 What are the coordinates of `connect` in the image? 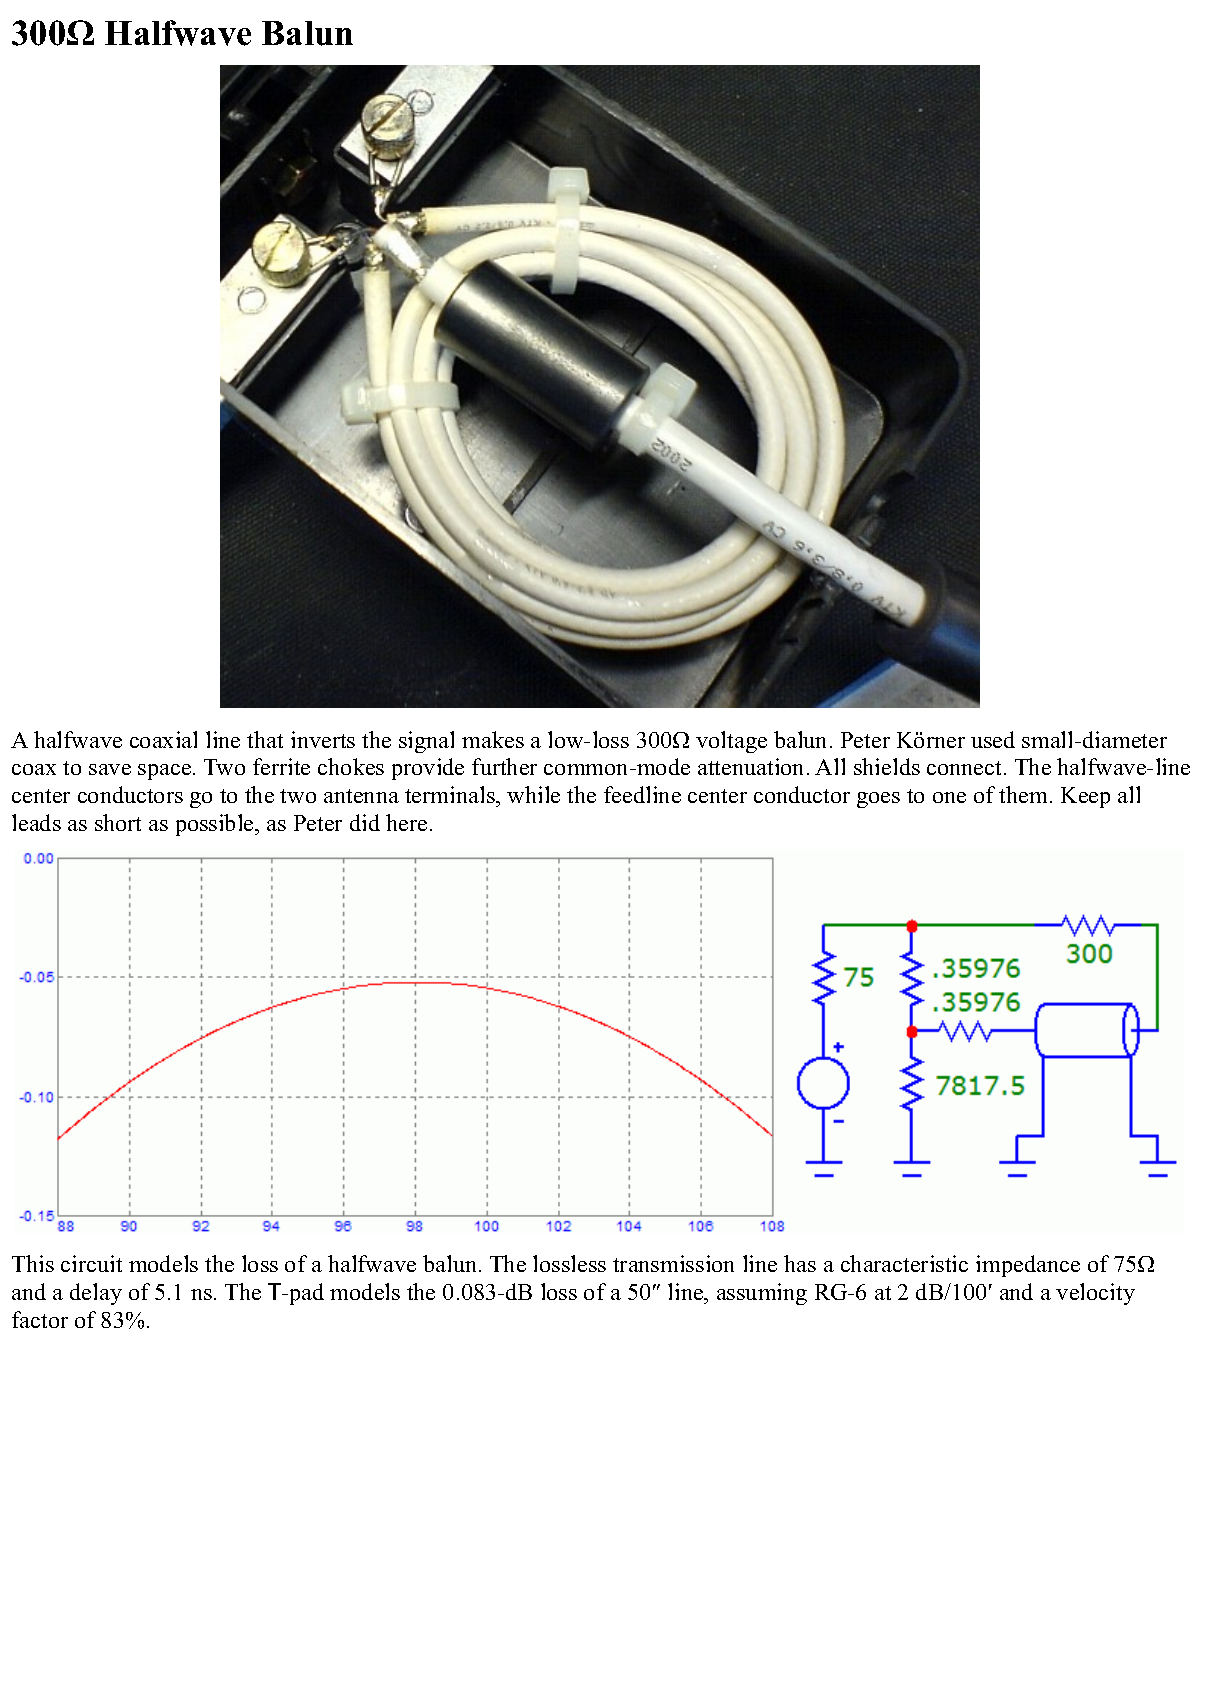 It's located at (966, 768).
